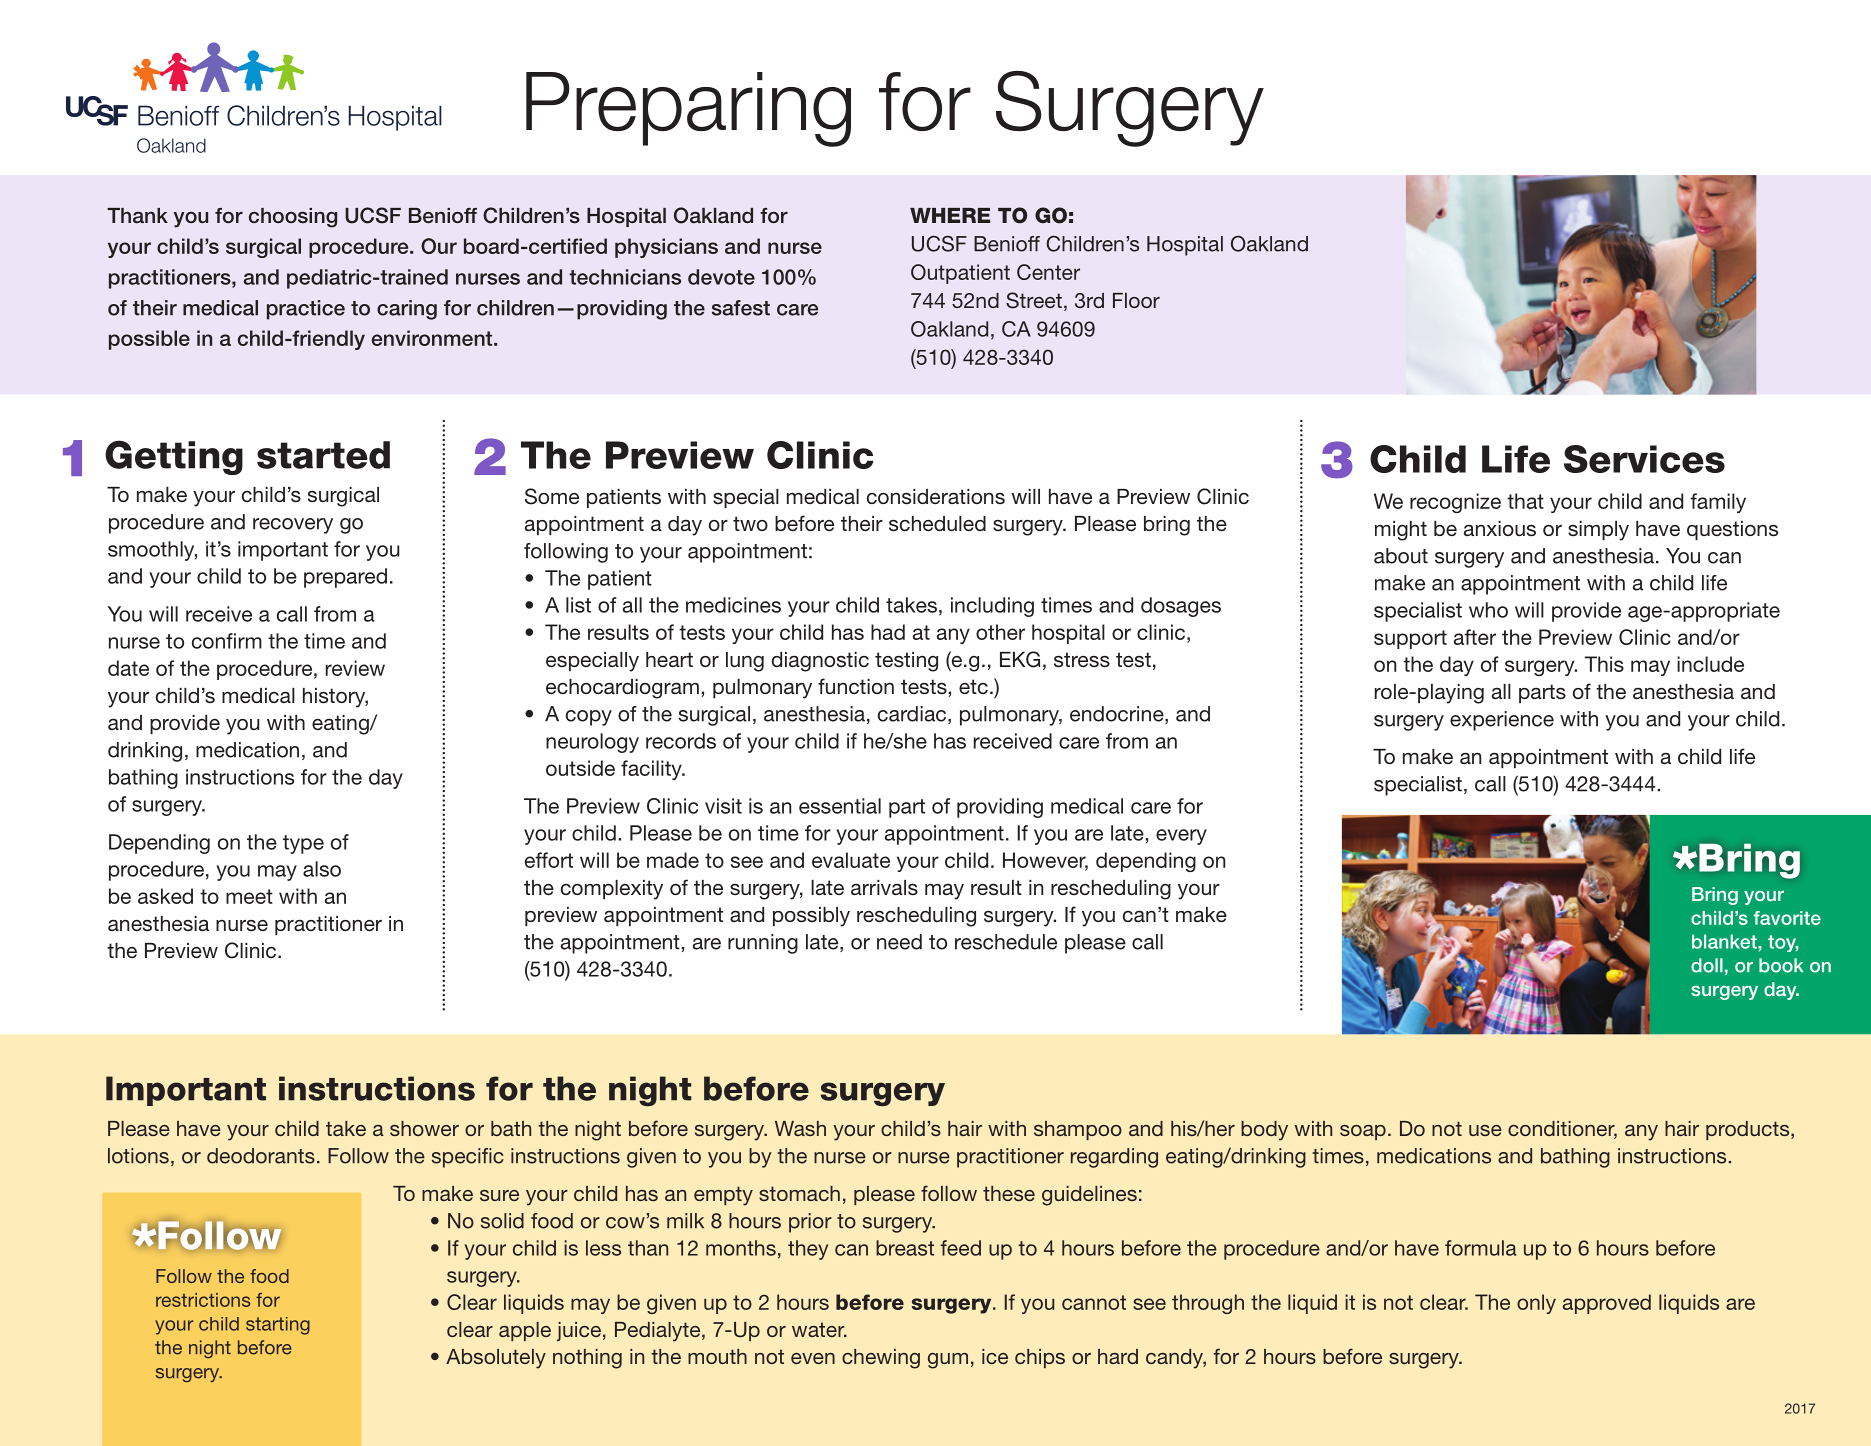 Image resolution: width=1871 pixels, height=1446 pixels. What do you see at coordinates (950, 215) in the image?
I see `WHERE` at bounding box center [950, 215].
